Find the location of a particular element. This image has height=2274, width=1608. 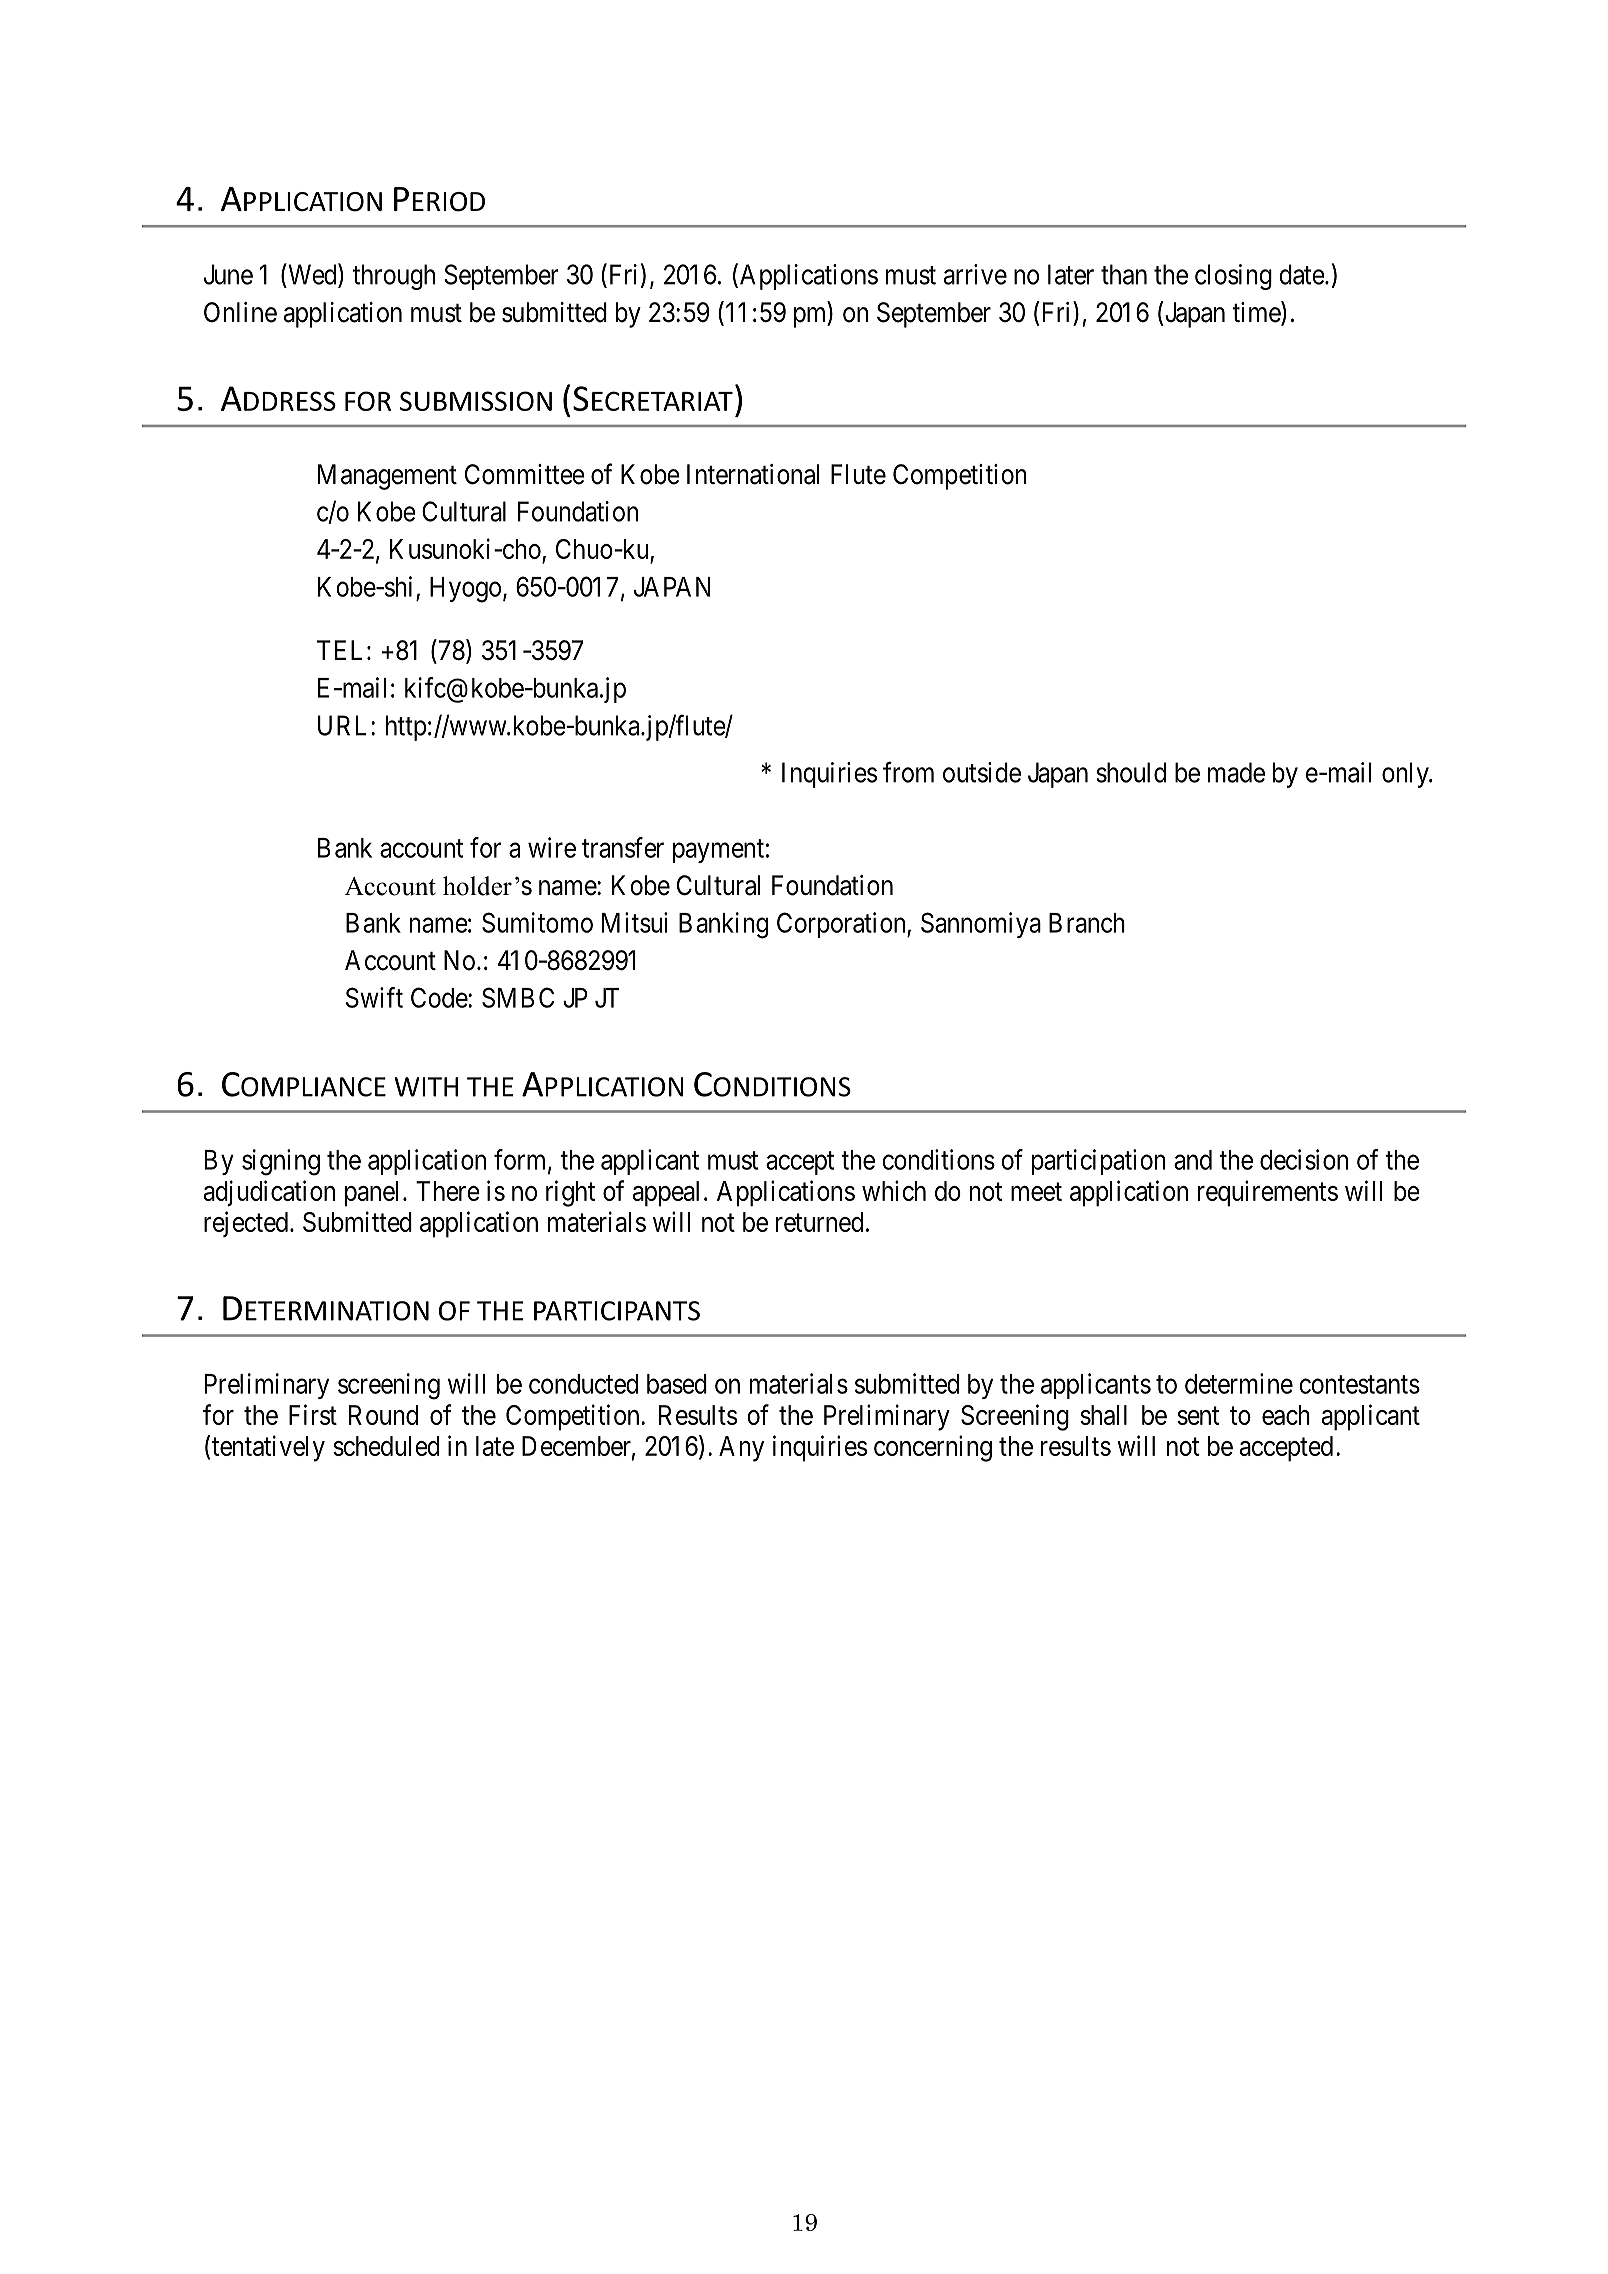

made is located at coordinates (1236, 772).
